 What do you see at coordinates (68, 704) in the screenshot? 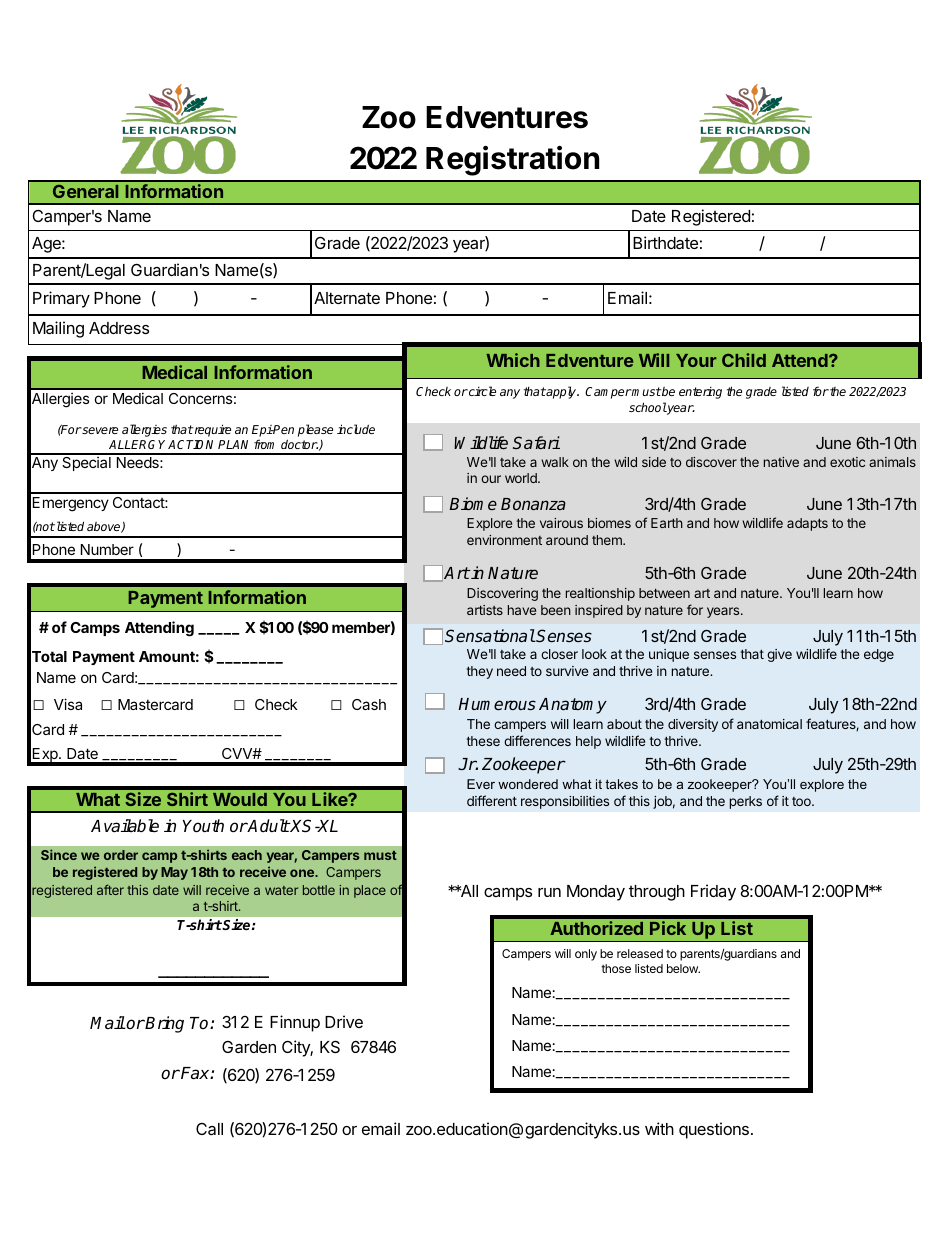
I see `Visa` at bounding box center [68, 704].
